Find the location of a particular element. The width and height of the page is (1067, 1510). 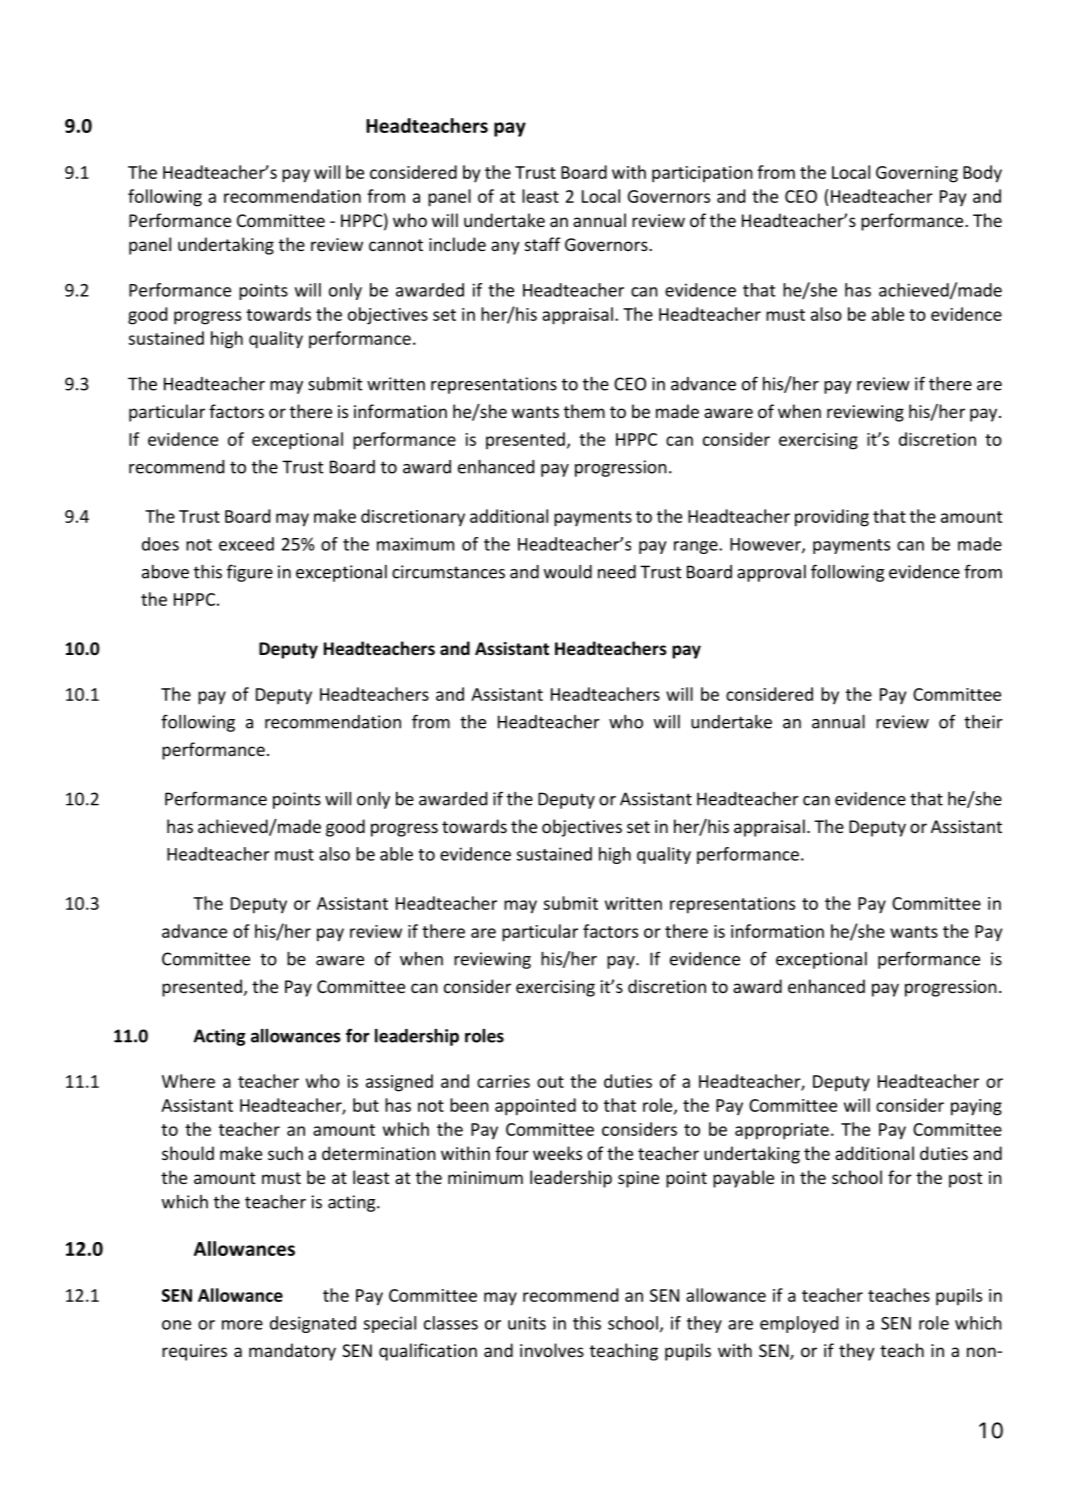

more is located at coordinates (242, 1325).
